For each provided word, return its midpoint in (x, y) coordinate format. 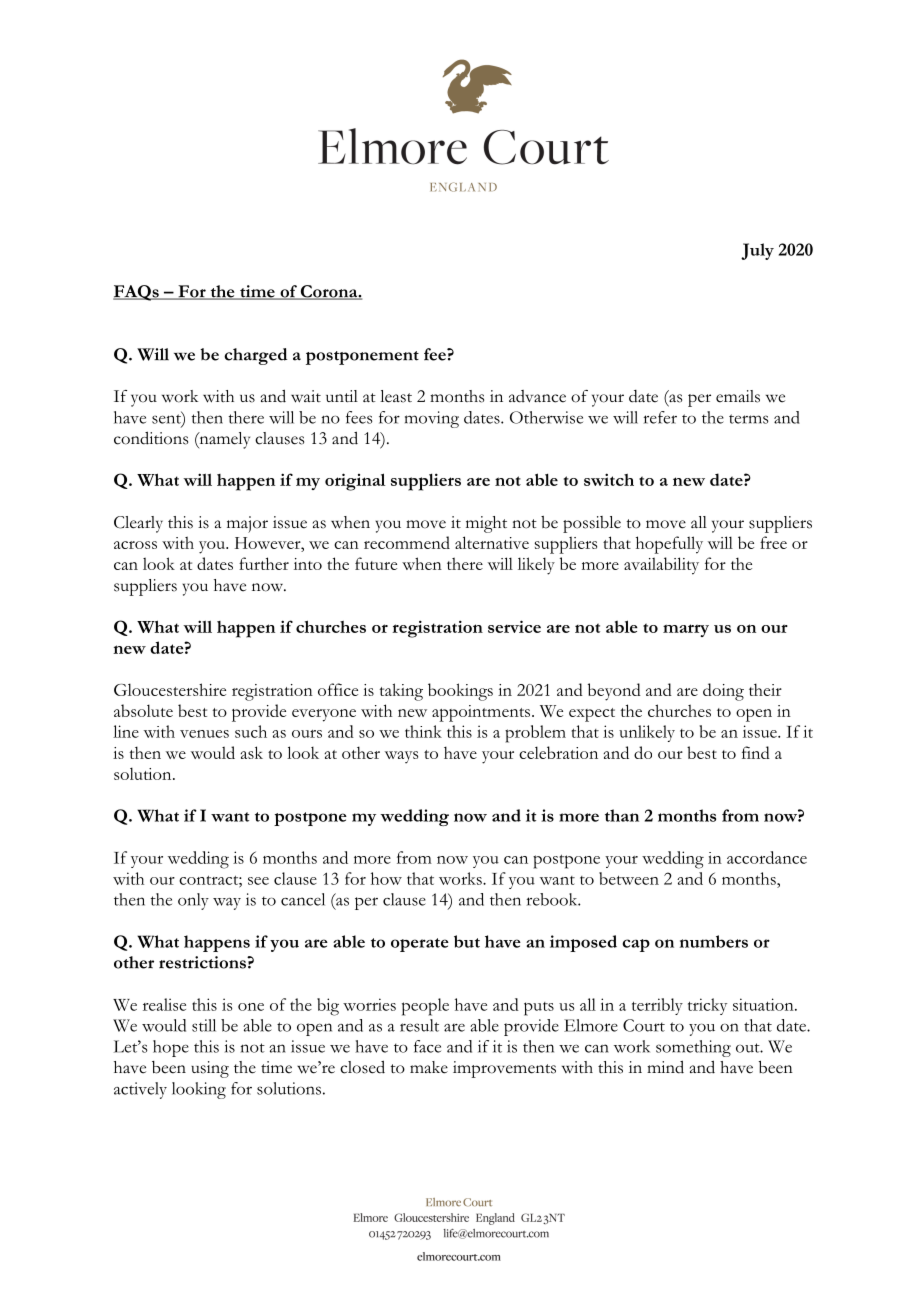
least (396, 396)
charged (255, 356)
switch (609, 479)
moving (432, 419)
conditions (151, 438)
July (757, 251)
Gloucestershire (170, 689)
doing (723, 692)
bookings (460, 692)
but (467, 941)
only (193, 901)
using (210, 1069)
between (629, 878)
